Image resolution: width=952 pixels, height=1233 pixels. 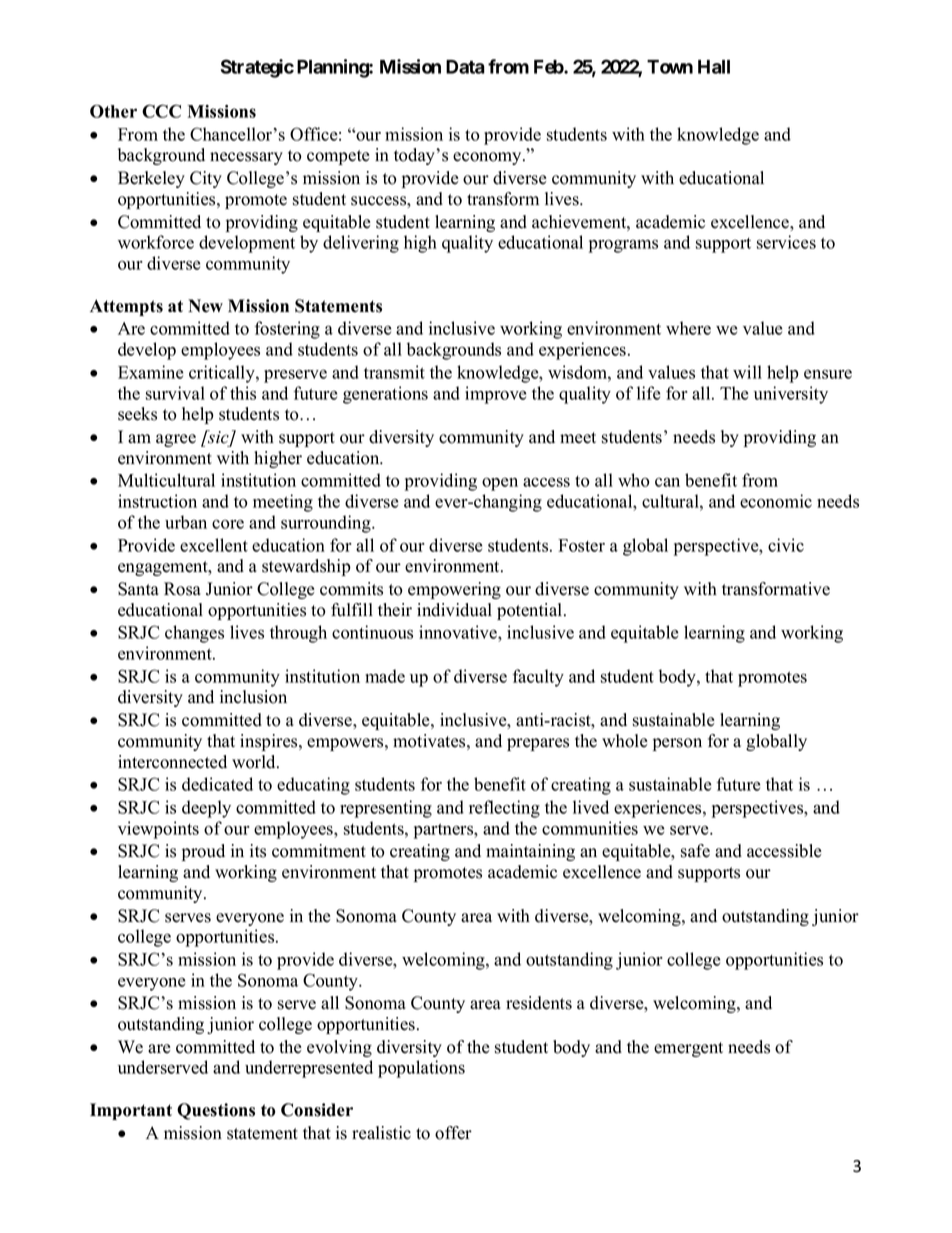 What do you see at coordinates (714, 67) in the screenshot?
I see `Hall` at bounding box center [714, 67].
